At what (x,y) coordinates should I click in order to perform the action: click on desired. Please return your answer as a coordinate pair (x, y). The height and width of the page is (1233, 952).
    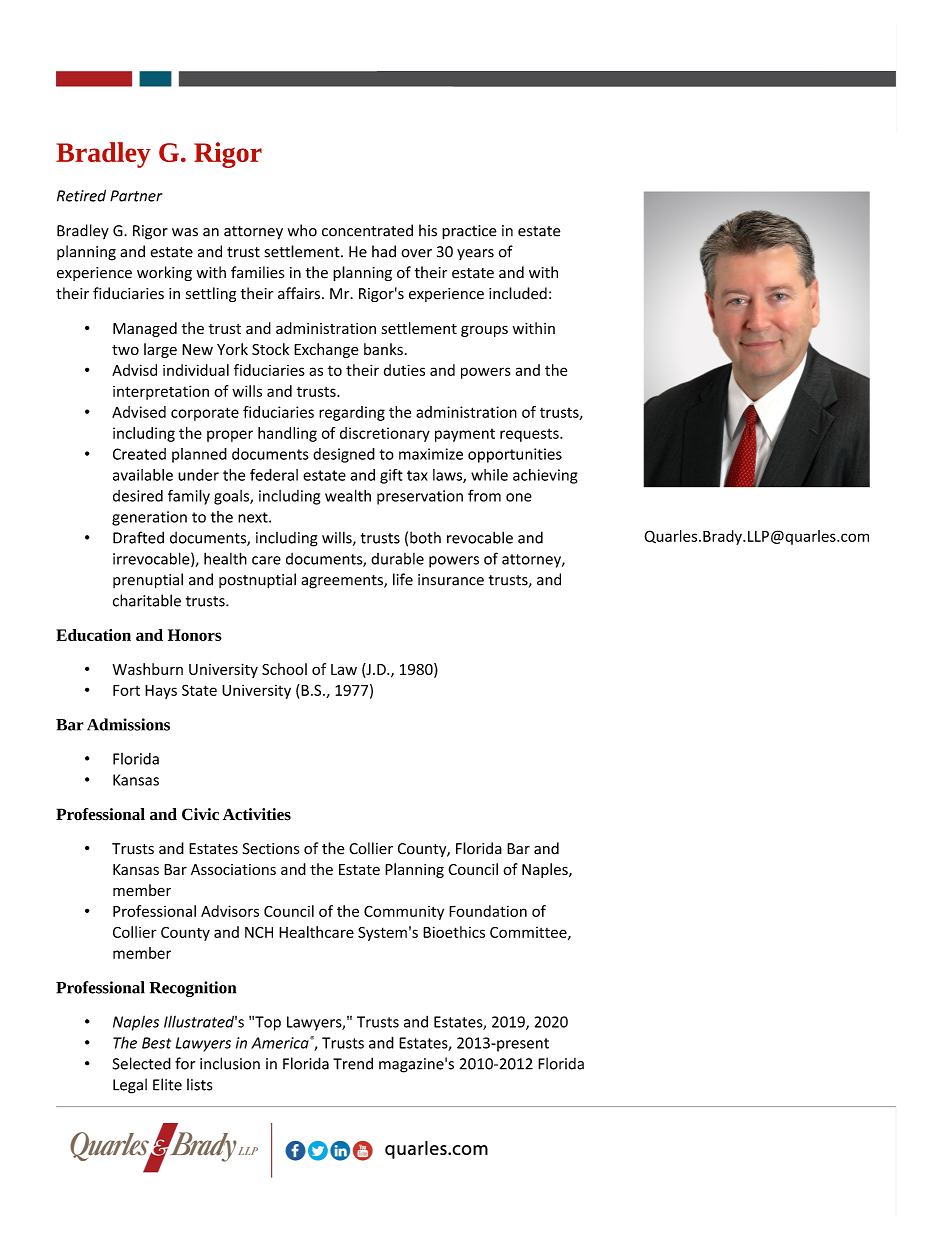
    Looking at the image, I should click on (138, 496).
